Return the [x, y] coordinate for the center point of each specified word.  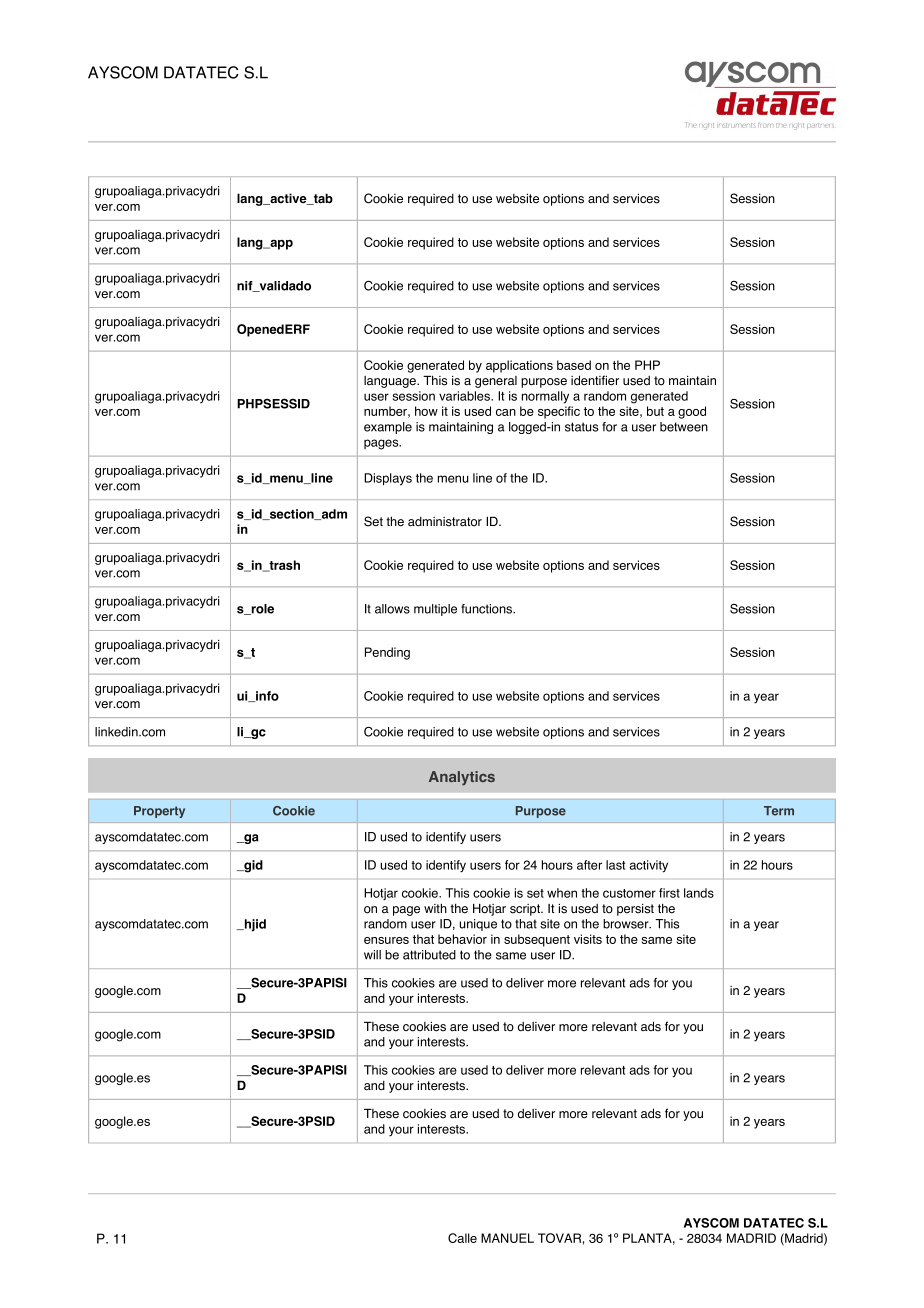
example [388, 428]
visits [588, 939]
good [692, 412]
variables [466, 396]
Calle [462, 1238]
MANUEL [507, 1238]
